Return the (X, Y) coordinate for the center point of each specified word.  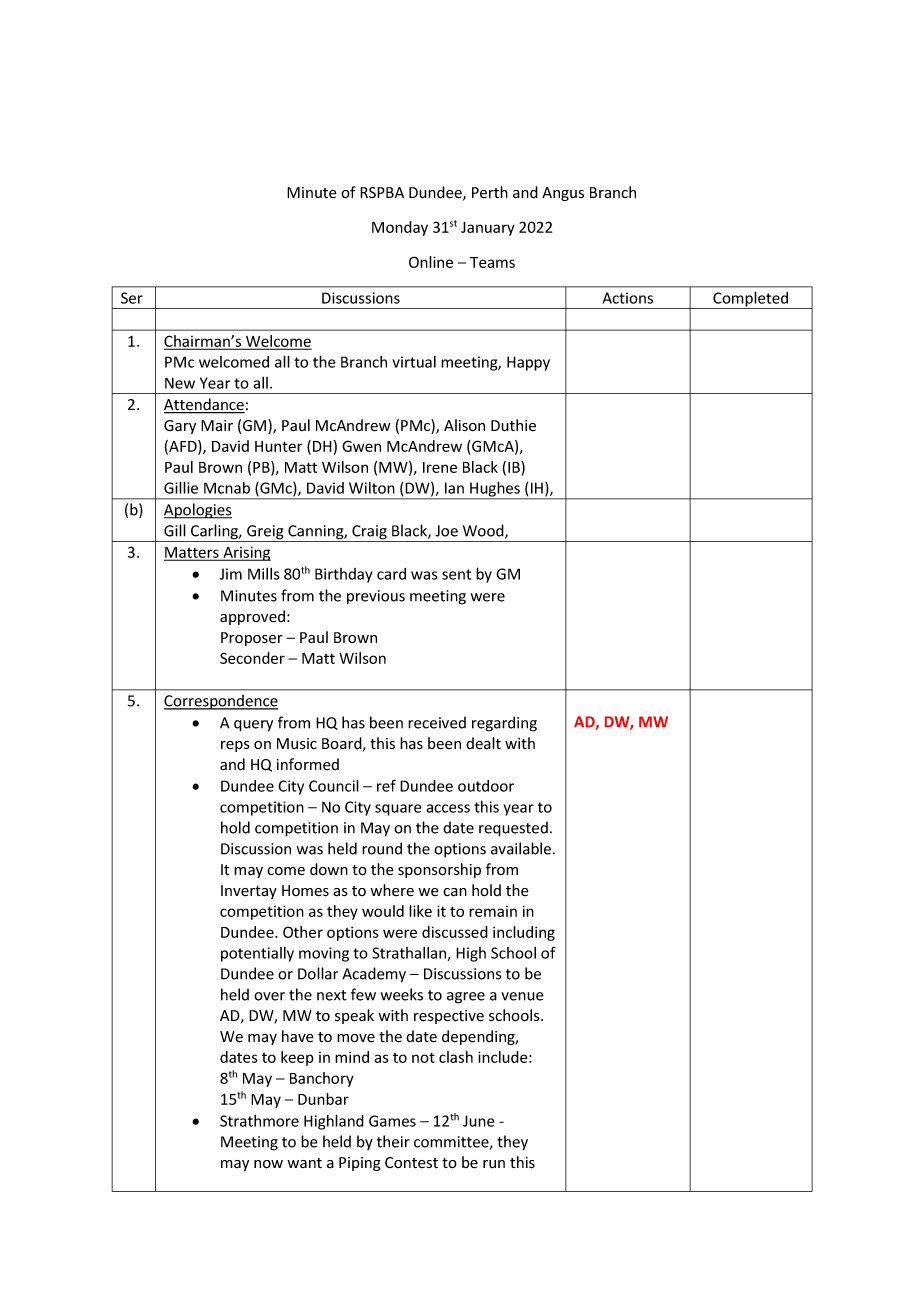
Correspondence (221, 702)
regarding (504, 724)
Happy (528, 363)
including (524, 933)
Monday (400, 228)
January (488, 229)
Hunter (279, 446)
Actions (627, 298)
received (437, 722)
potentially (257, 954)
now (268, 1164)
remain (493, 911)
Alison (464, 425)
